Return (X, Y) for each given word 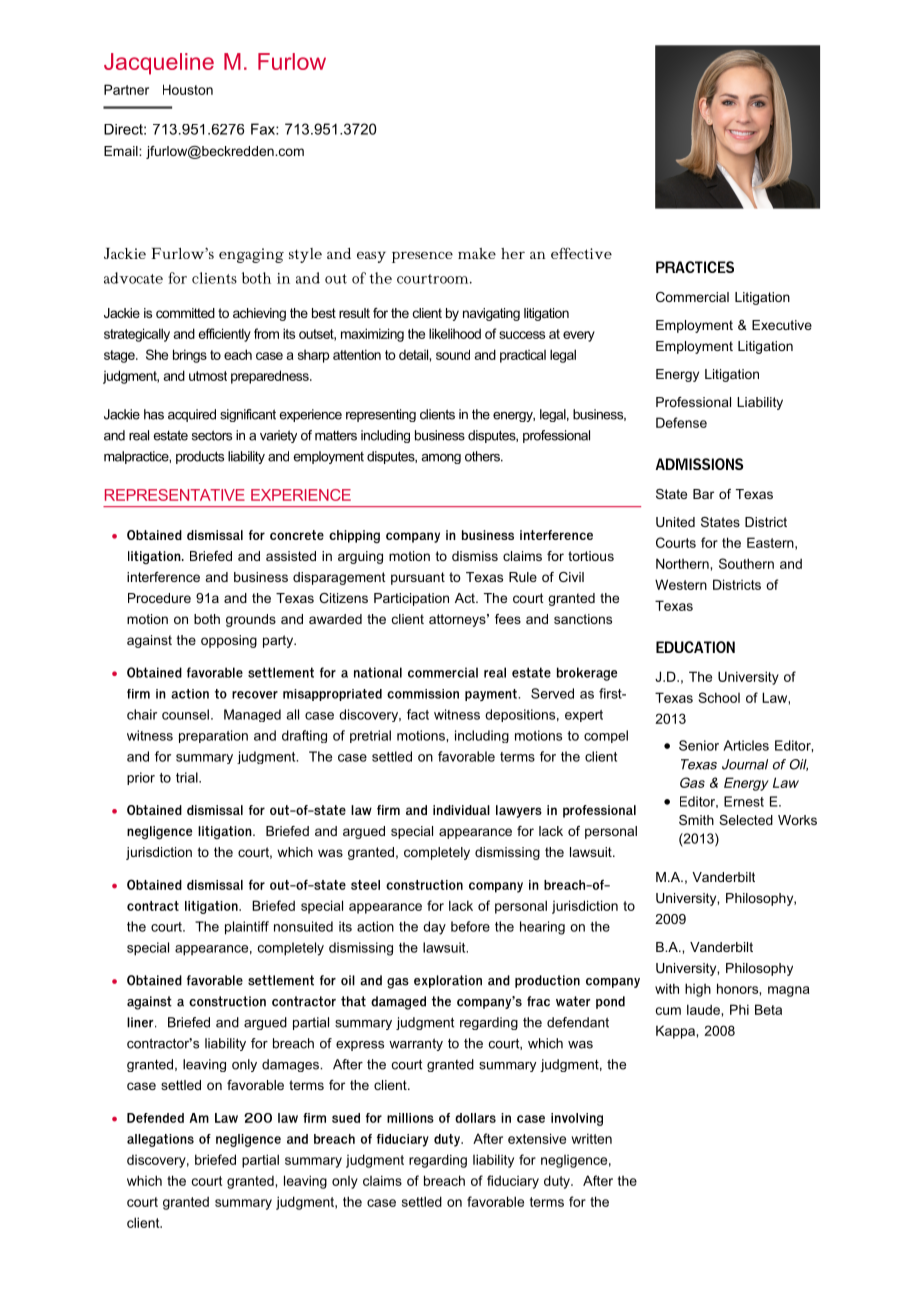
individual (461, 810)
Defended (155, 1118)
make (477, 253)
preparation (213, 736)
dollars (475, 1118)
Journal (745, 764)
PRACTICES (695, 267)
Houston (188, 89)
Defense (681, 422)
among (441, 459)
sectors (212, 435)
